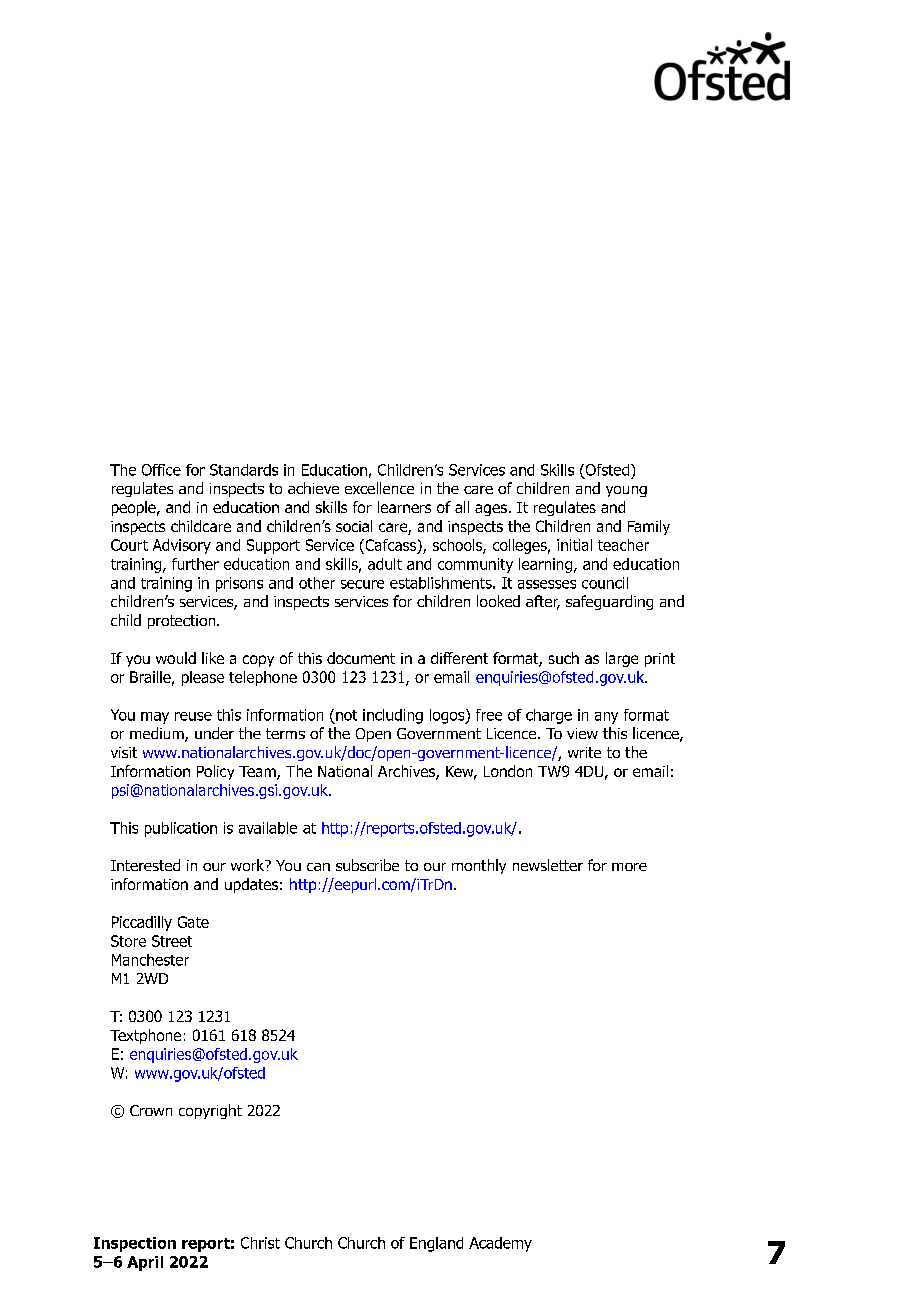 The image size is (924, 1310). I want to click on young, so click(626, 491).
